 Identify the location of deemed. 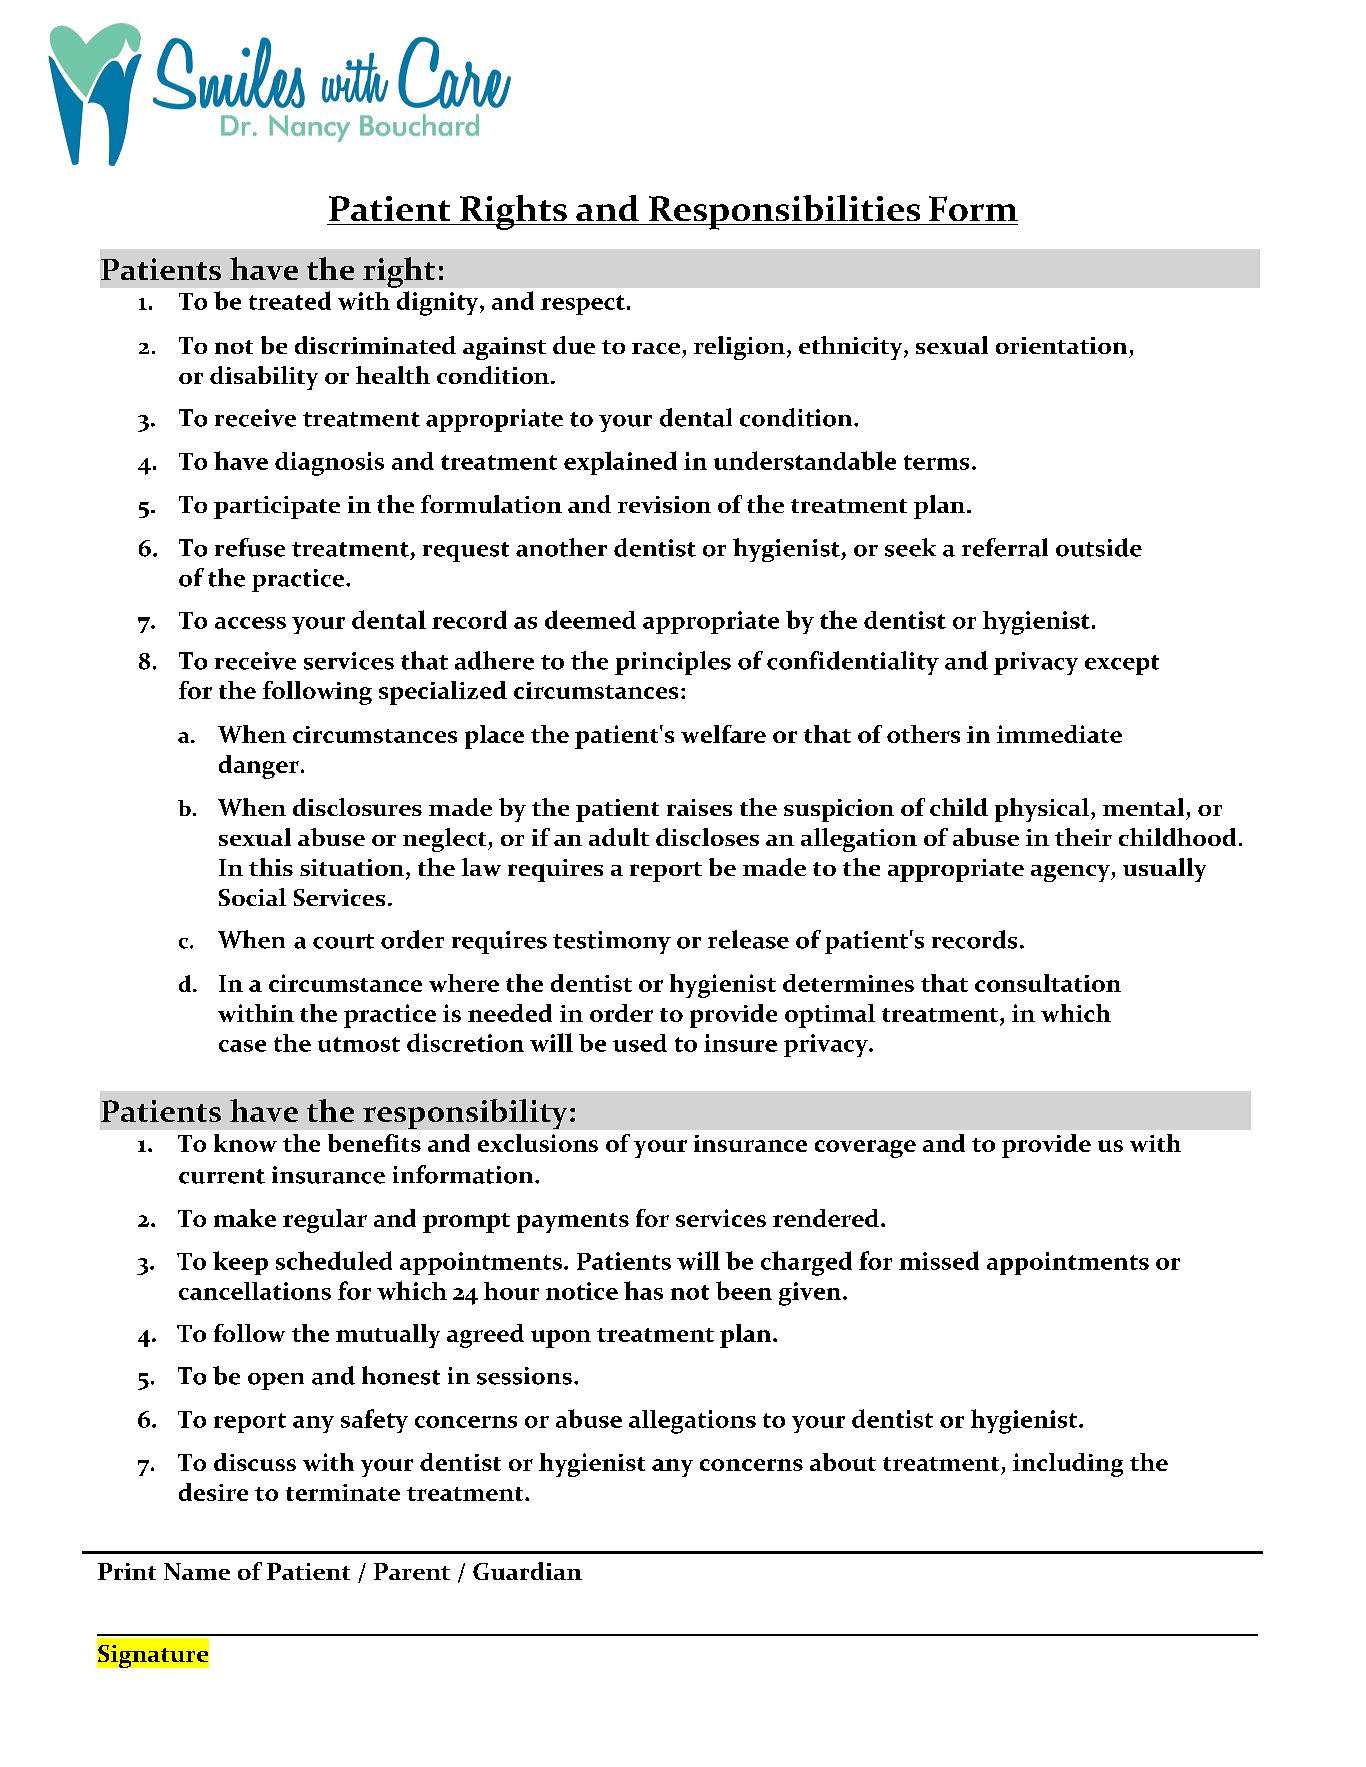
(590, 619).
